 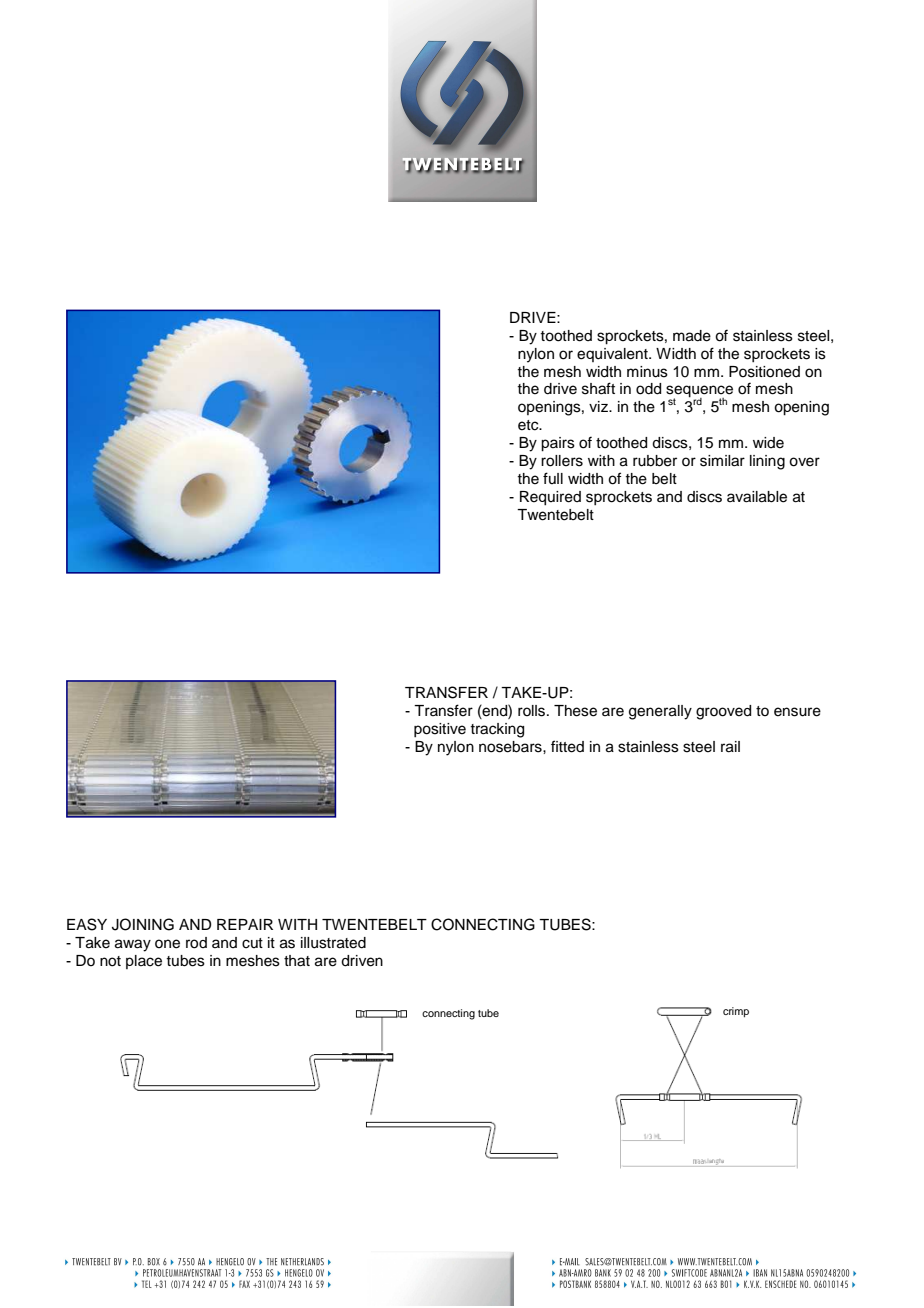 What do you see at coordinates (553, 478) in the screenshot?
I see `full` at bounding box center [553, 478].
